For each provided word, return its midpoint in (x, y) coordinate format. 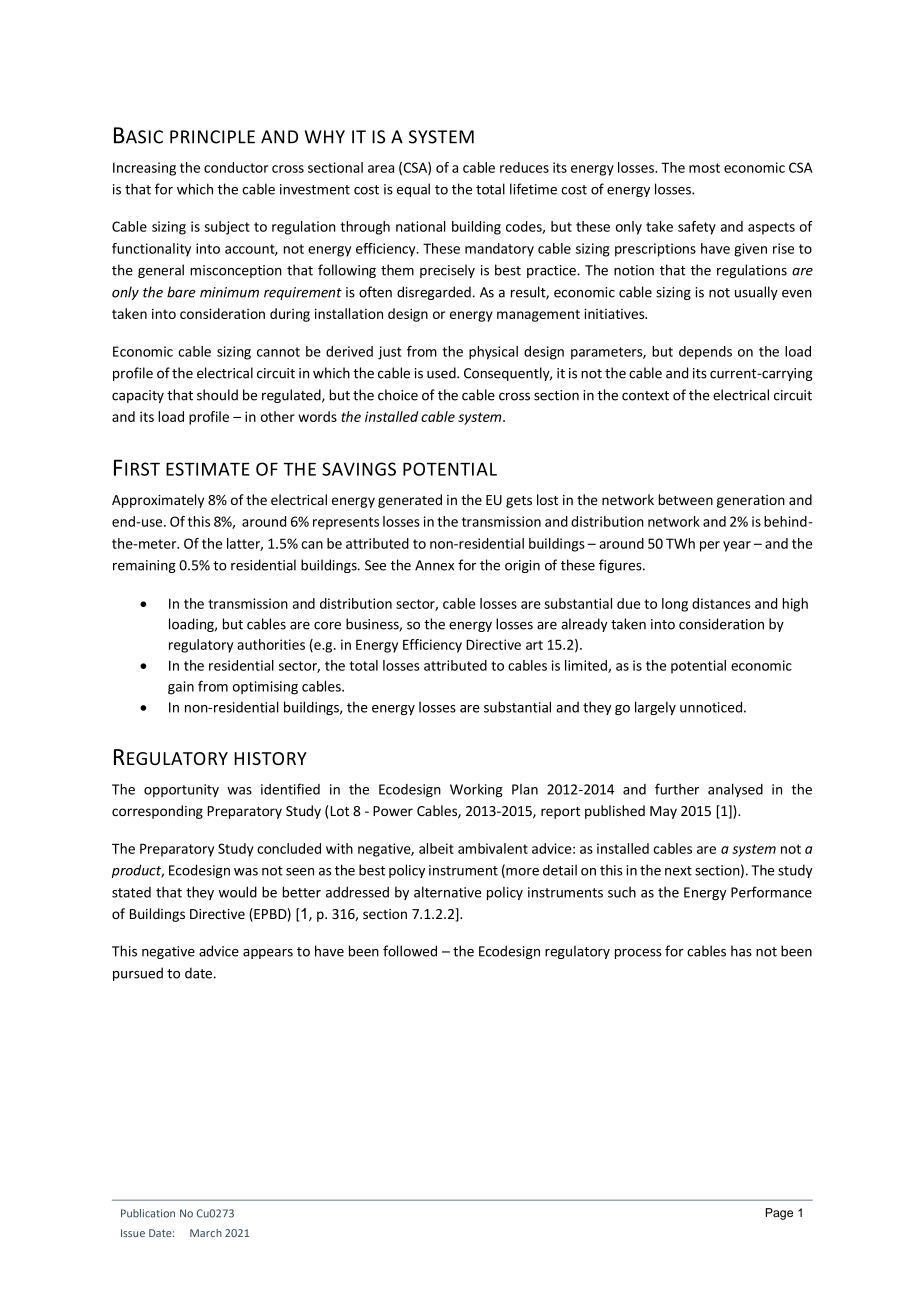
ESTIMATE (208, 469)
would (238, 892)
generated (410, 501)
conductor (236, 167)
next (678, 871)
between (685, 499)
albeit (436, 848)
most (704, 168)
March (206, 1233)
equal (413, 190)
